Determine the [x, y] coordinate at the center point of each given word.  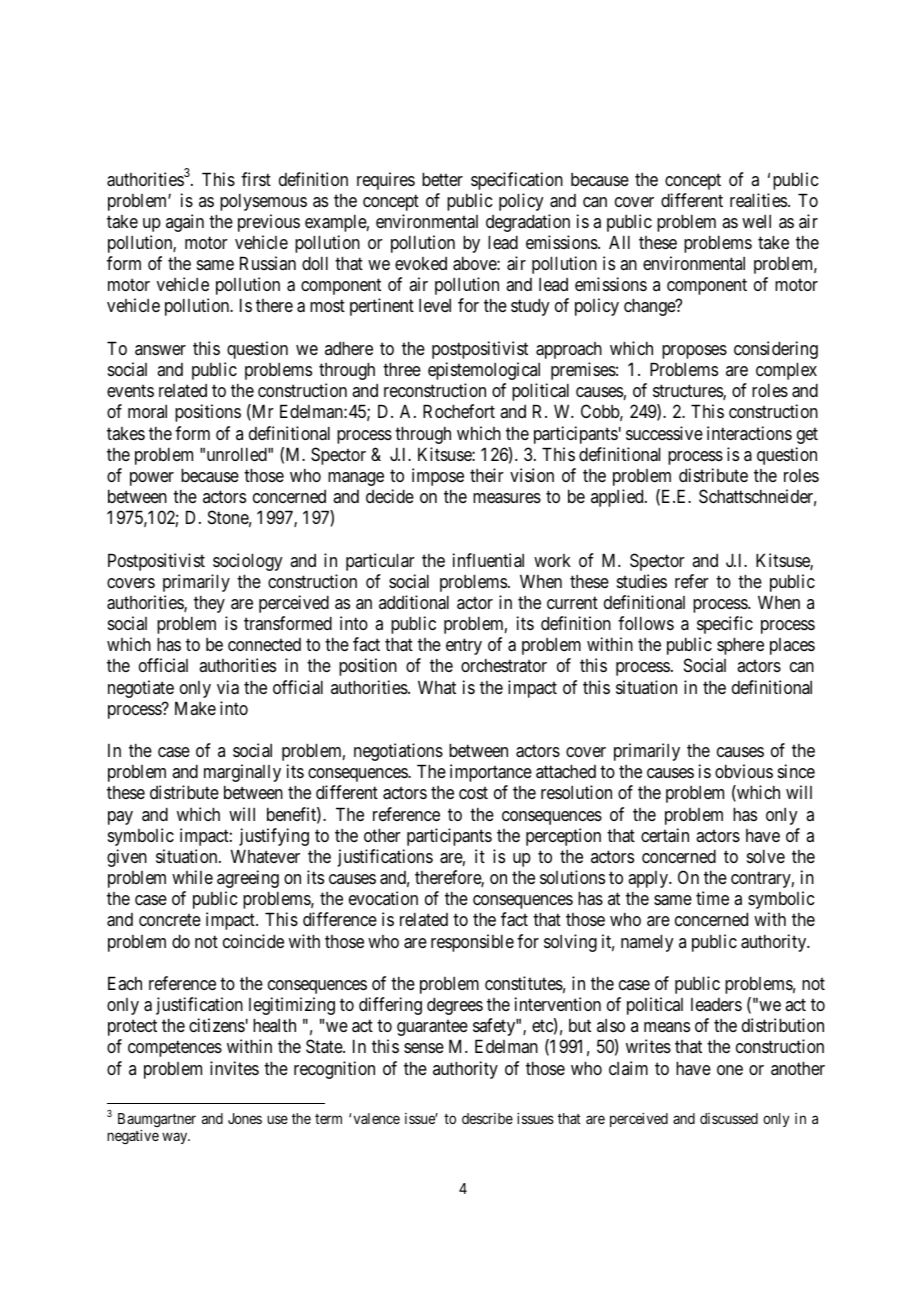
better [442, 179]
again [185, 223]
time [712, 898]
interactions [749, 433]
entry [464, 647]
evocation [383, 898]
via [228, 687]
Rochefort [459, 411]
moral [147, 411]
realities [758, 200]
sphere [740, 646]
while [192, 877]
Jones [245, 1118]
